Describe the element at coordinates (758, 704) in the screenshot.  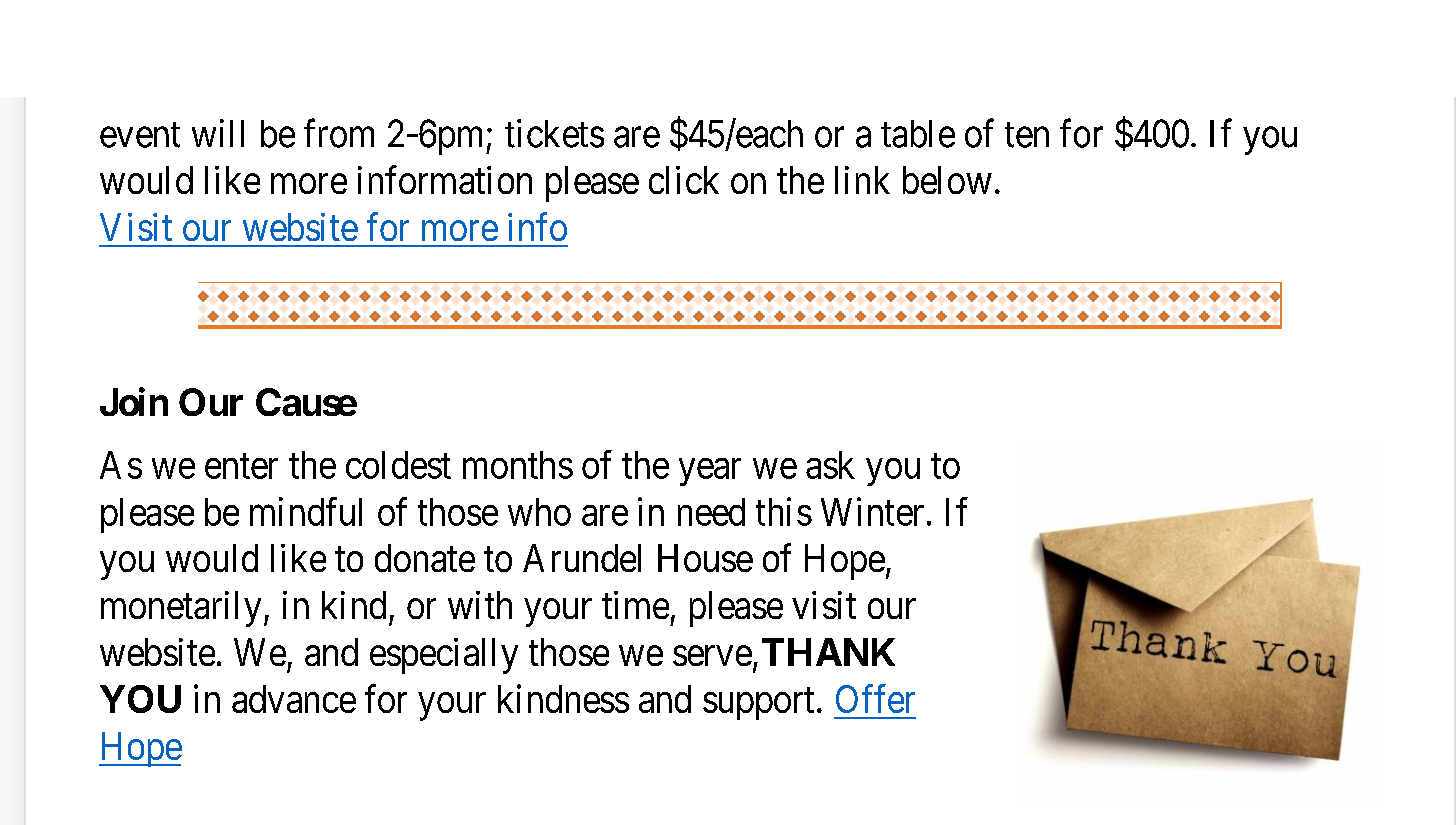
I see `support` at that location.
